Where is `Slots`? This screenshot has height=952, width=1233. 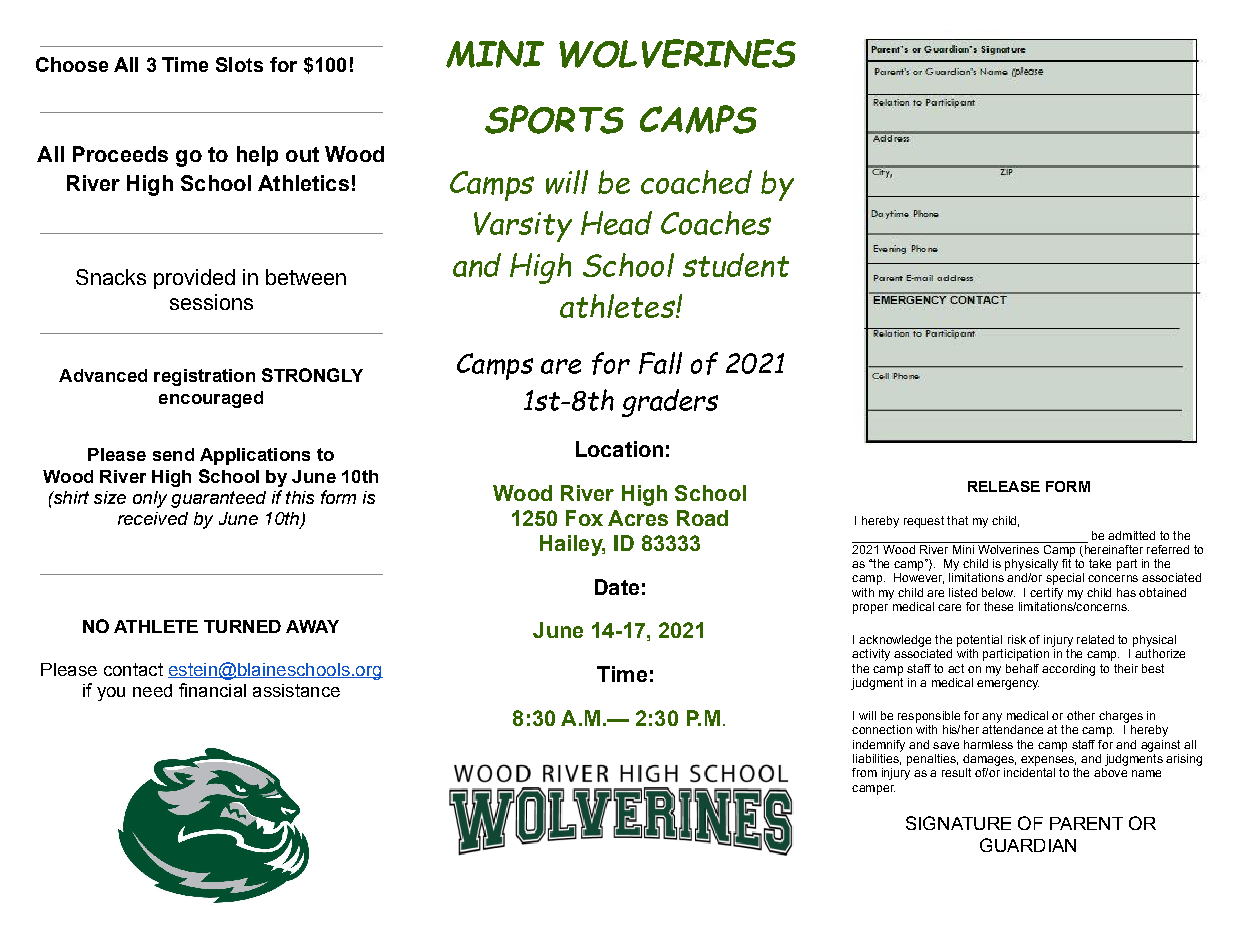 Slots is located at coordinates (239, 64).
